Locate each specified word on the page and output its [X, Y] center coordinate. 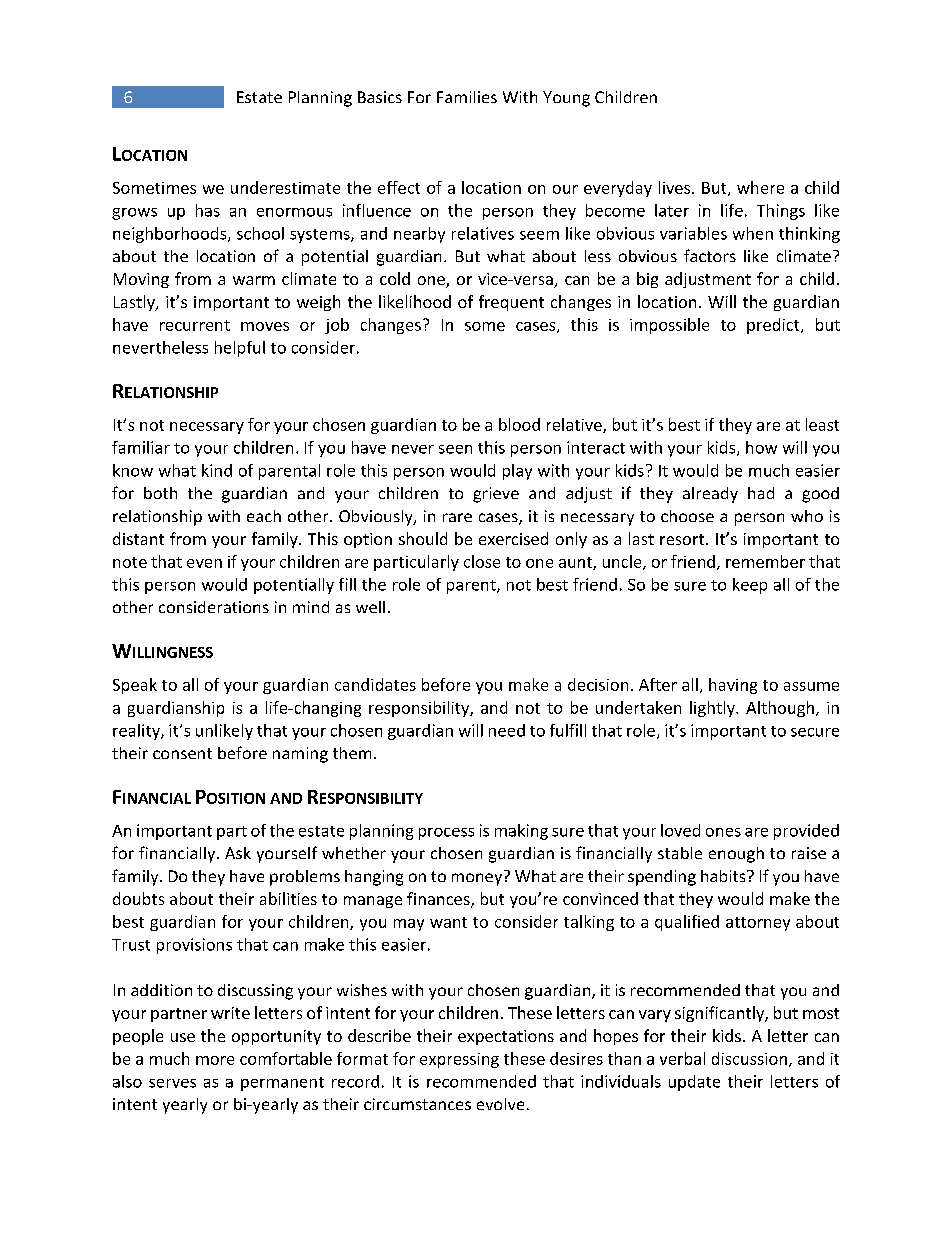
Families [467, 97]
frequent [511, 303]
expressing [459, 1060]
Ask [238, 853]
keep [750, 586]
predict [774, 326]
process [446, 834]
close [482, 561]
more [215, 1060]
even [204, 563]
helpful [240, 349]
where [760, 187]
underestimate [285, 187]
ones [723, 832]
